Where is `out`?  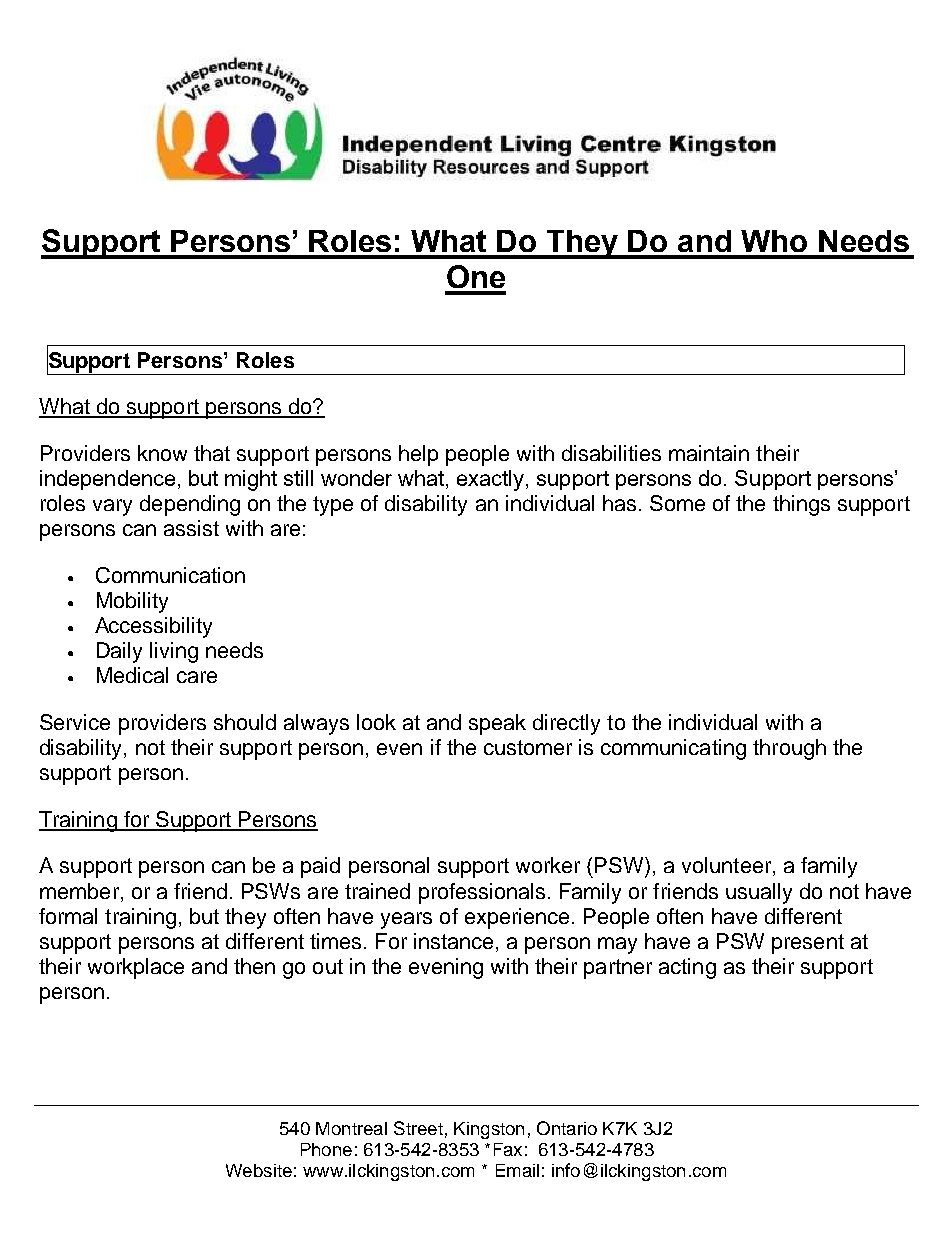
out is located at coordinates (328, 966).
